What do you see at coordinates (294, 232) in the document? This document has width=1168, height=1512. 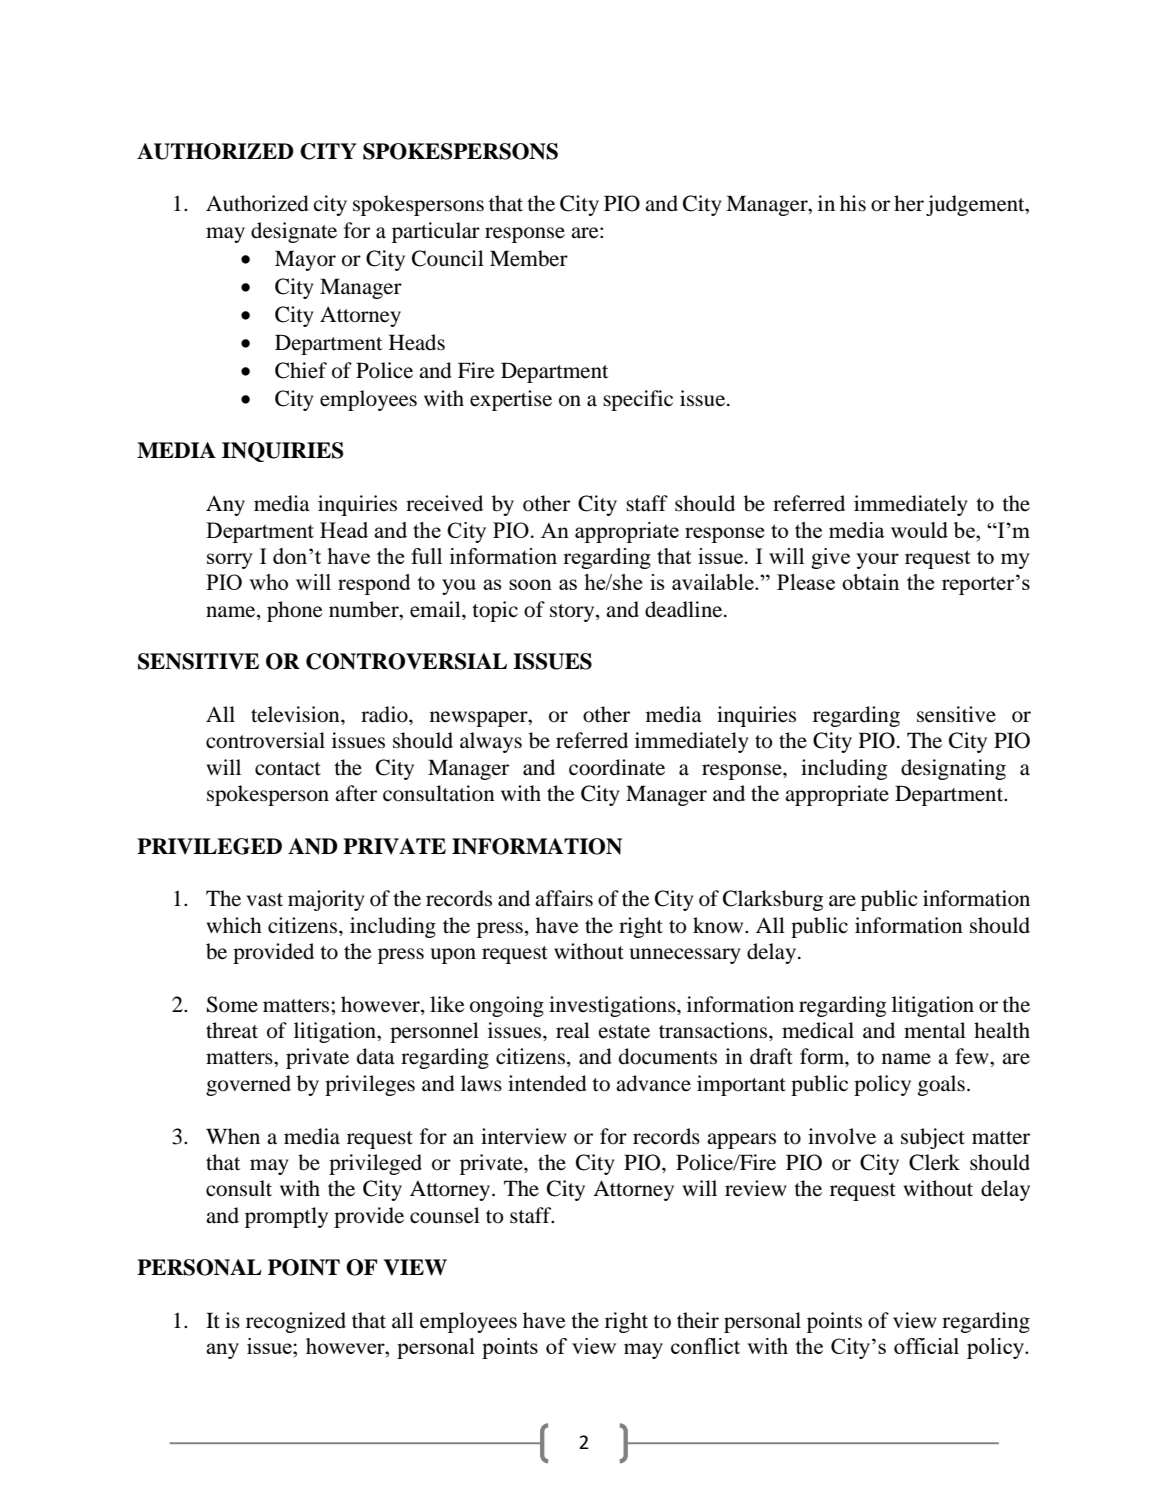 I see `designate` at bounding box center [294, 232].
